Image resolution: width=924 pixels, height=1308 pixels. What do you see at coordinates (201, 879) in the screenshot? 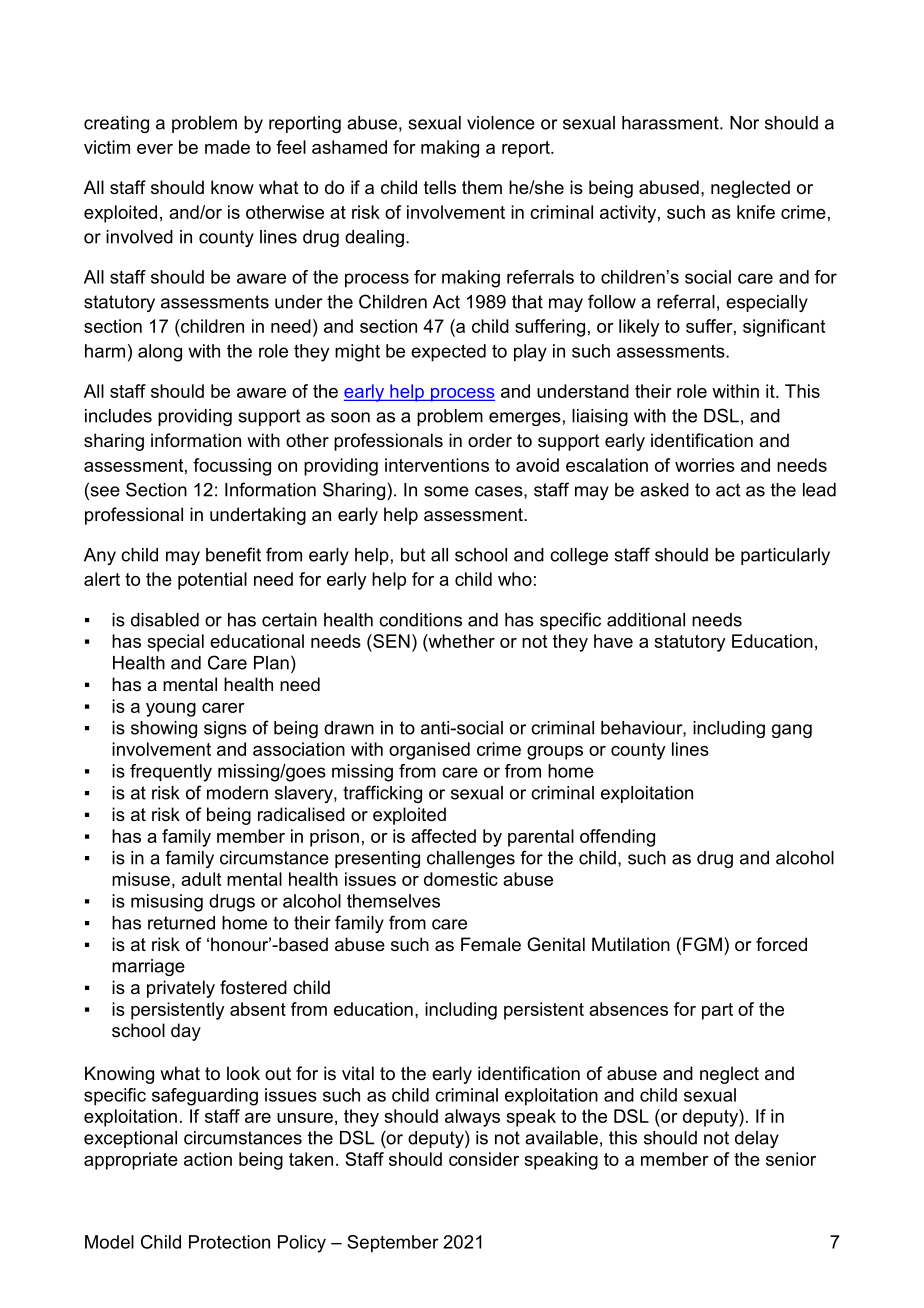
I see `adult` at bounding box center [201, 879].
